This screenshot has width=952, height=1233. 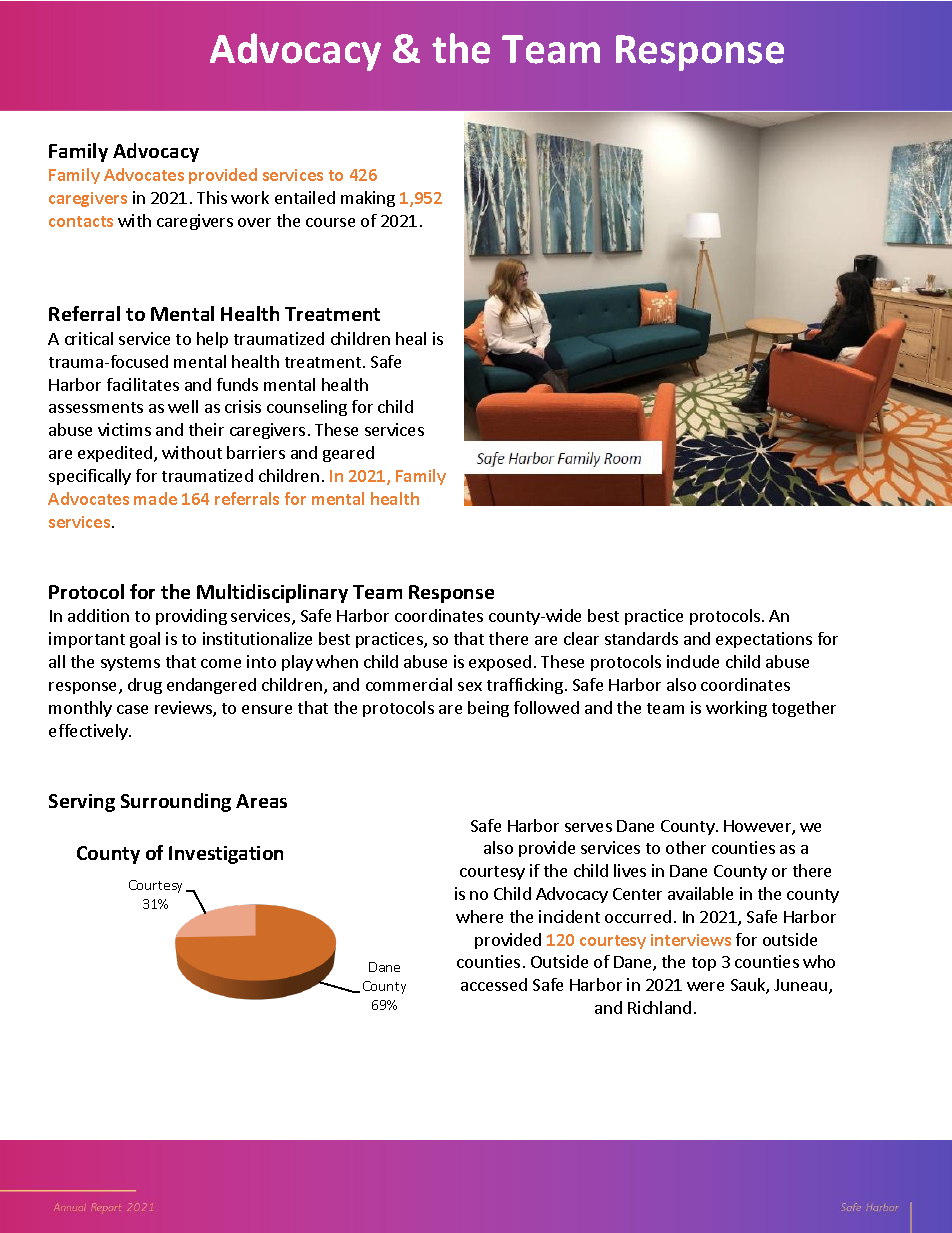 I want to click on geared, so click(x=348, y=454).
